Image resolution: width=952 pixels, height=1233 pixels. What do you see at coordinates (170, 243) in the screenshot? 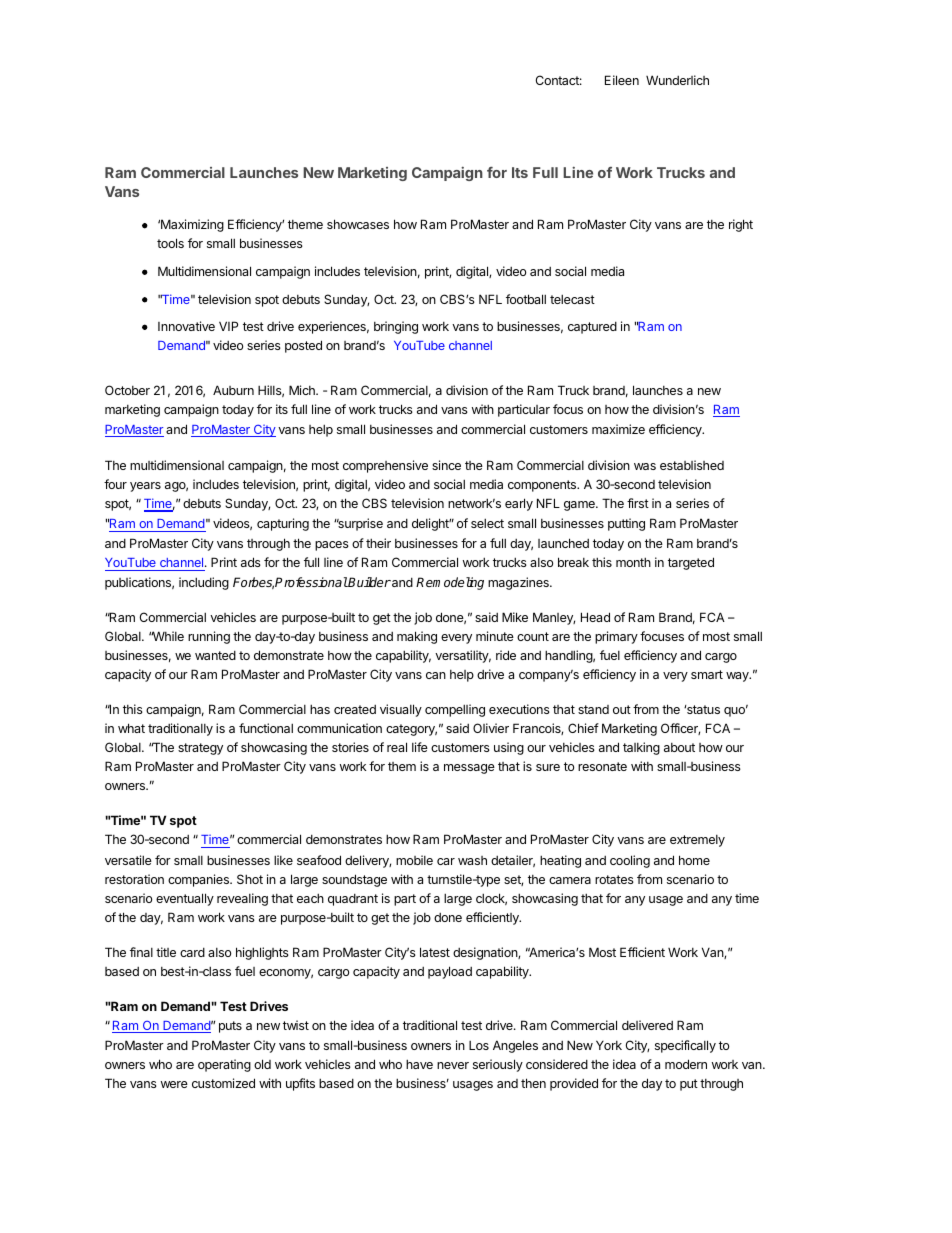
I see `tools` at bounding box center [170, 243].
